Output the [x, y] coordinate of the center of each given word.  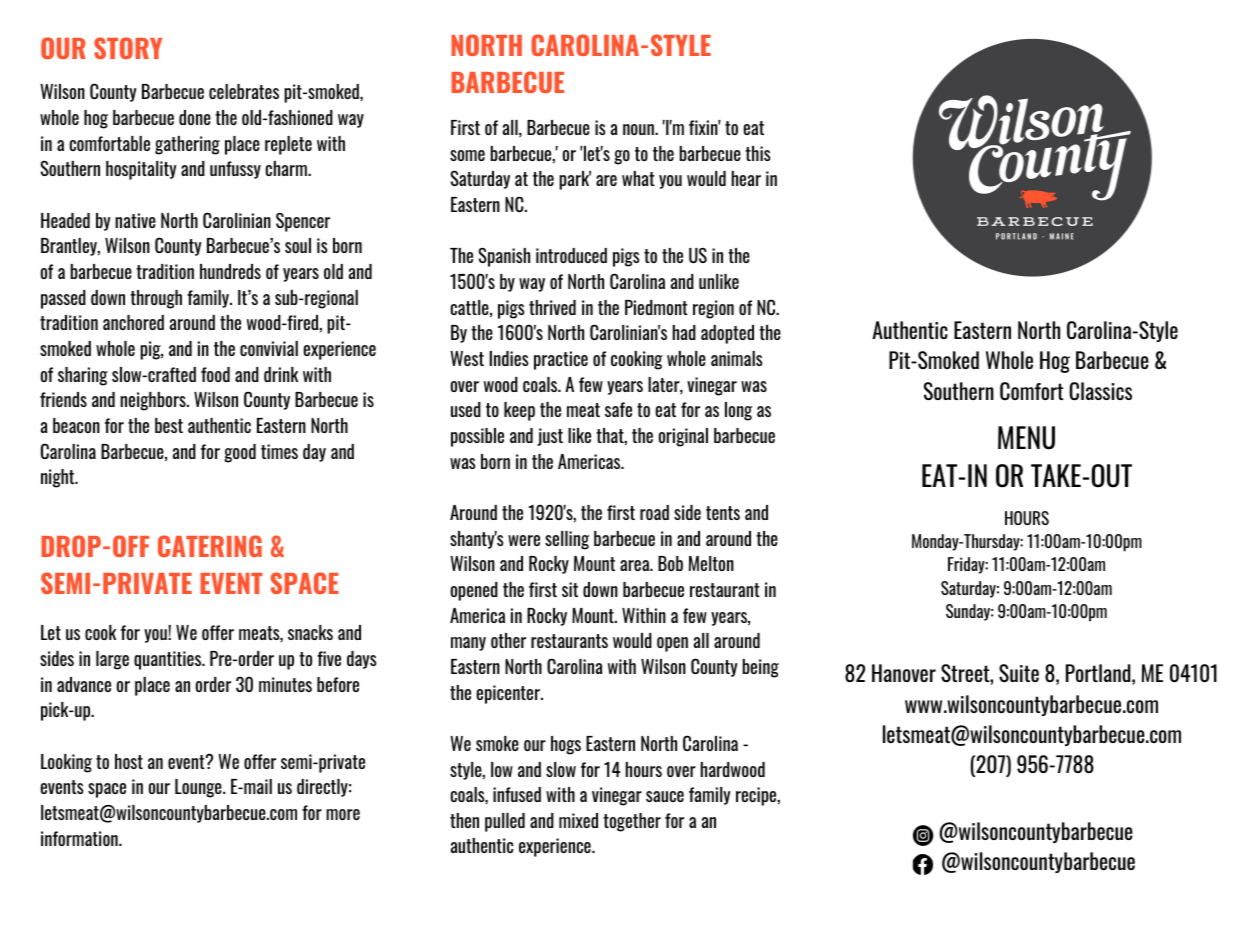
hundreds [230, 271]
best [169, 425]
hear [746, 178]
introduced [571, 255]
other [508, 640]
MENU [1026, 438]
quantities [169, 660]
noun [639, 129]
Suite [1019, 673]
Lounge [199, 788]
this [758, 153]
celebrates [244, 91]
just [550, 437]
